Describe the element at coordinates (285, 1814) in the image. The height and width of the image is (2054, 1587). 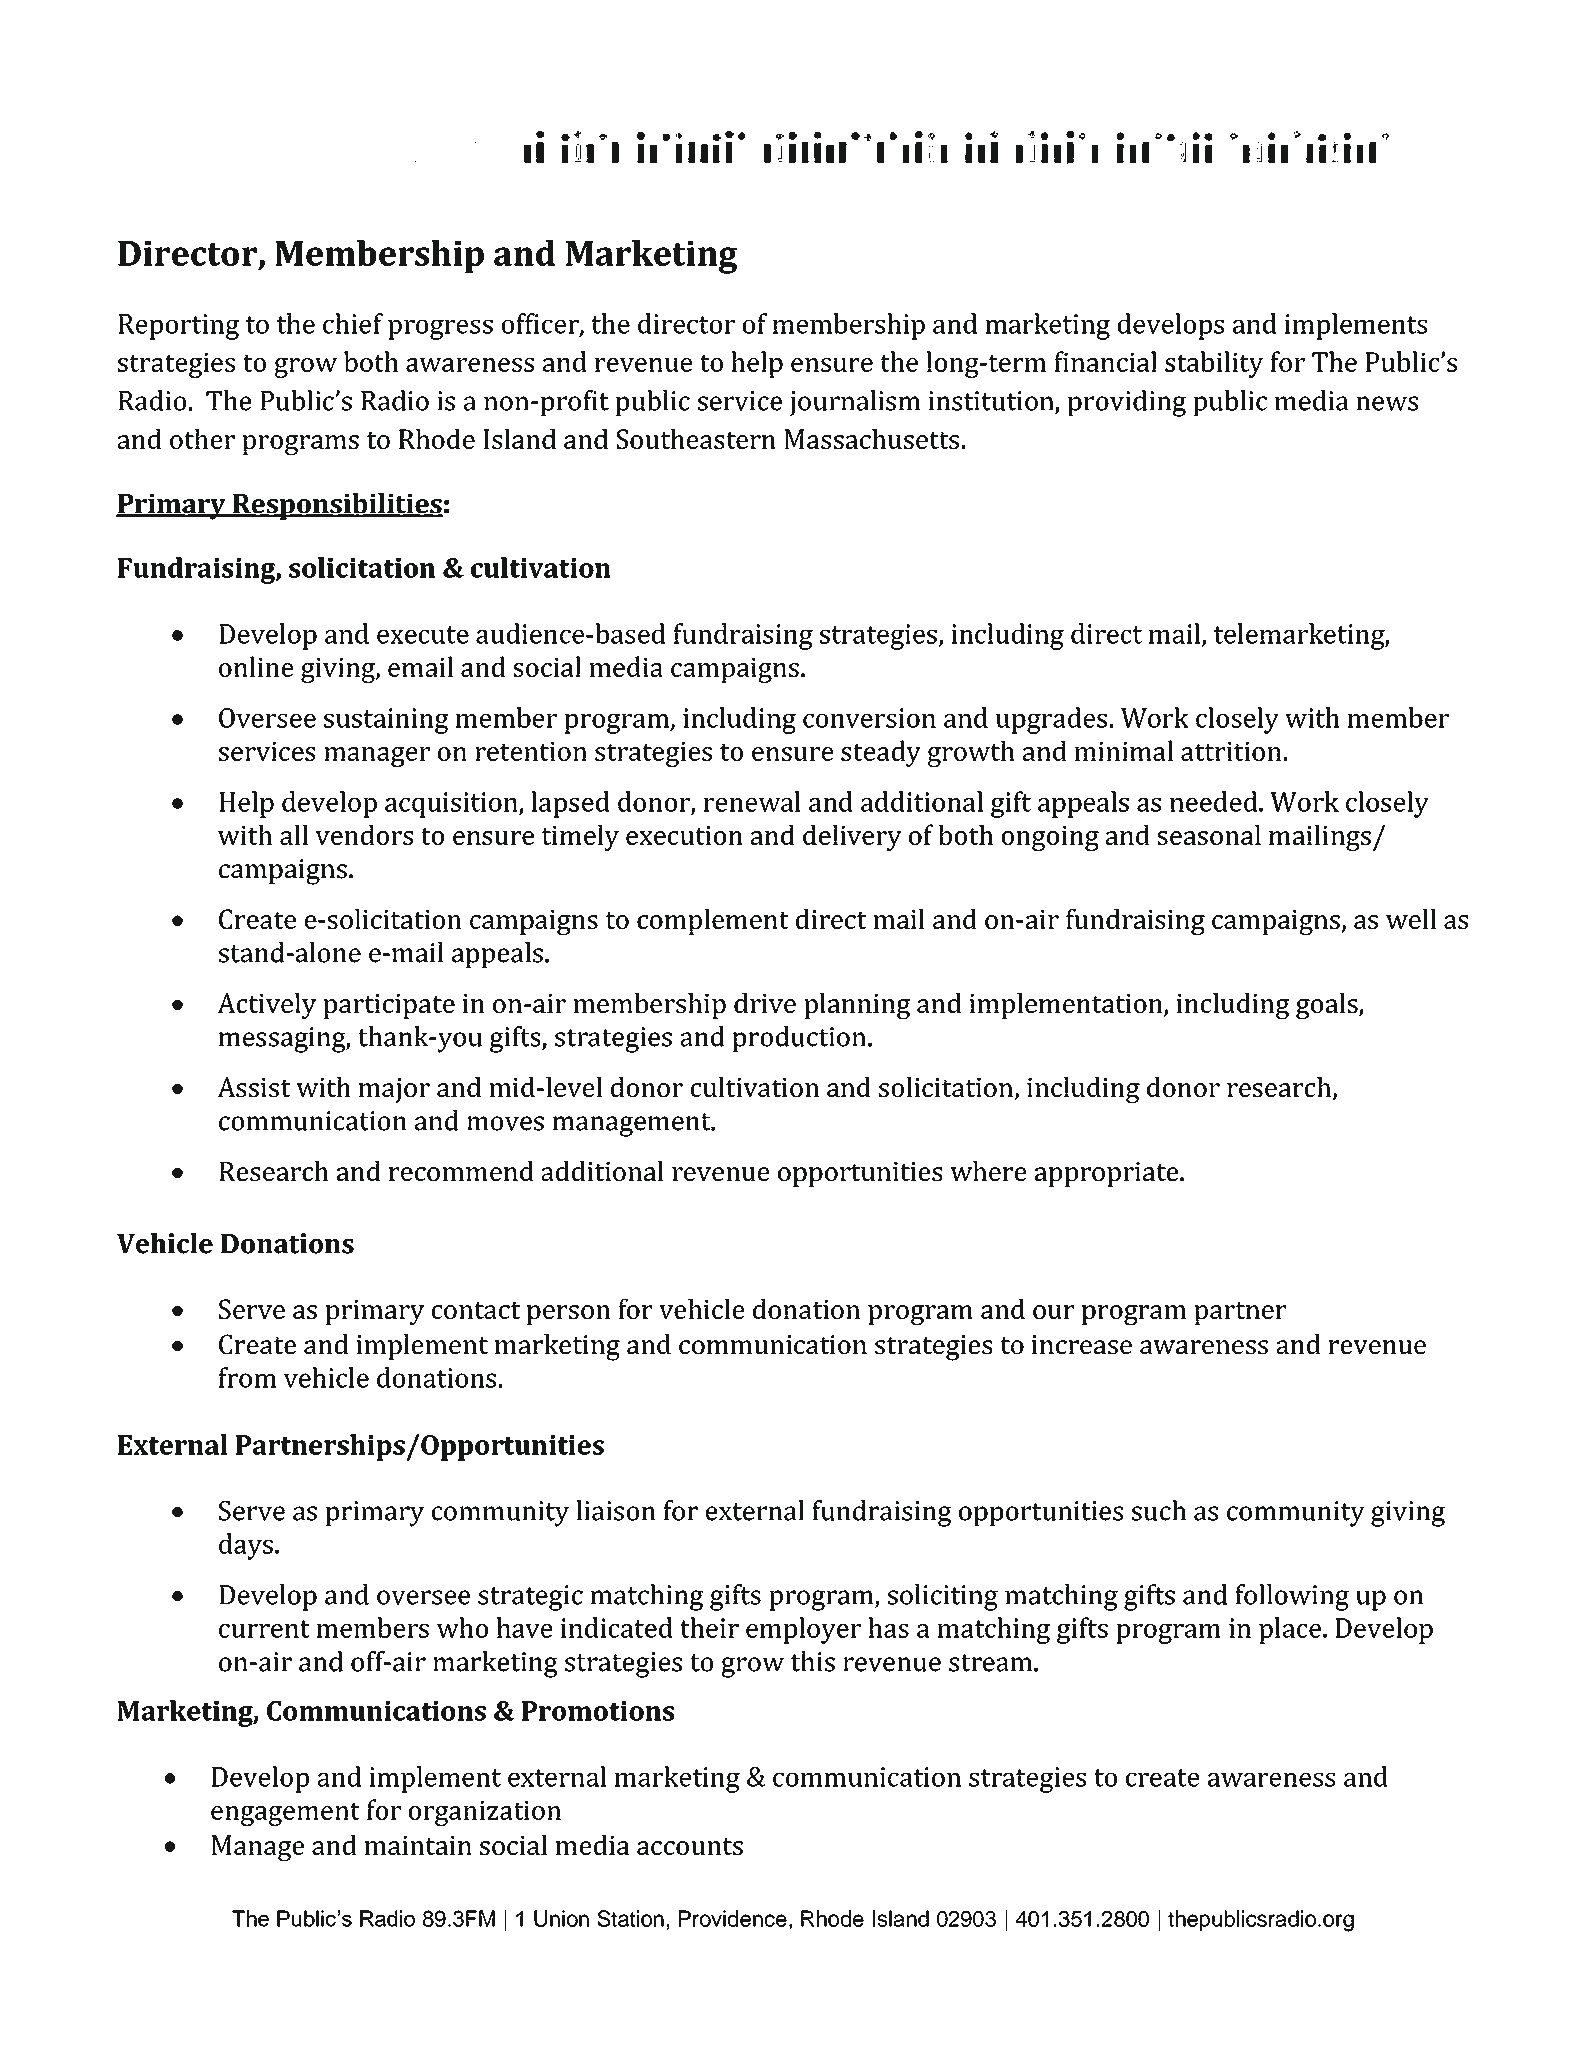
I see `engagement` at that location.
